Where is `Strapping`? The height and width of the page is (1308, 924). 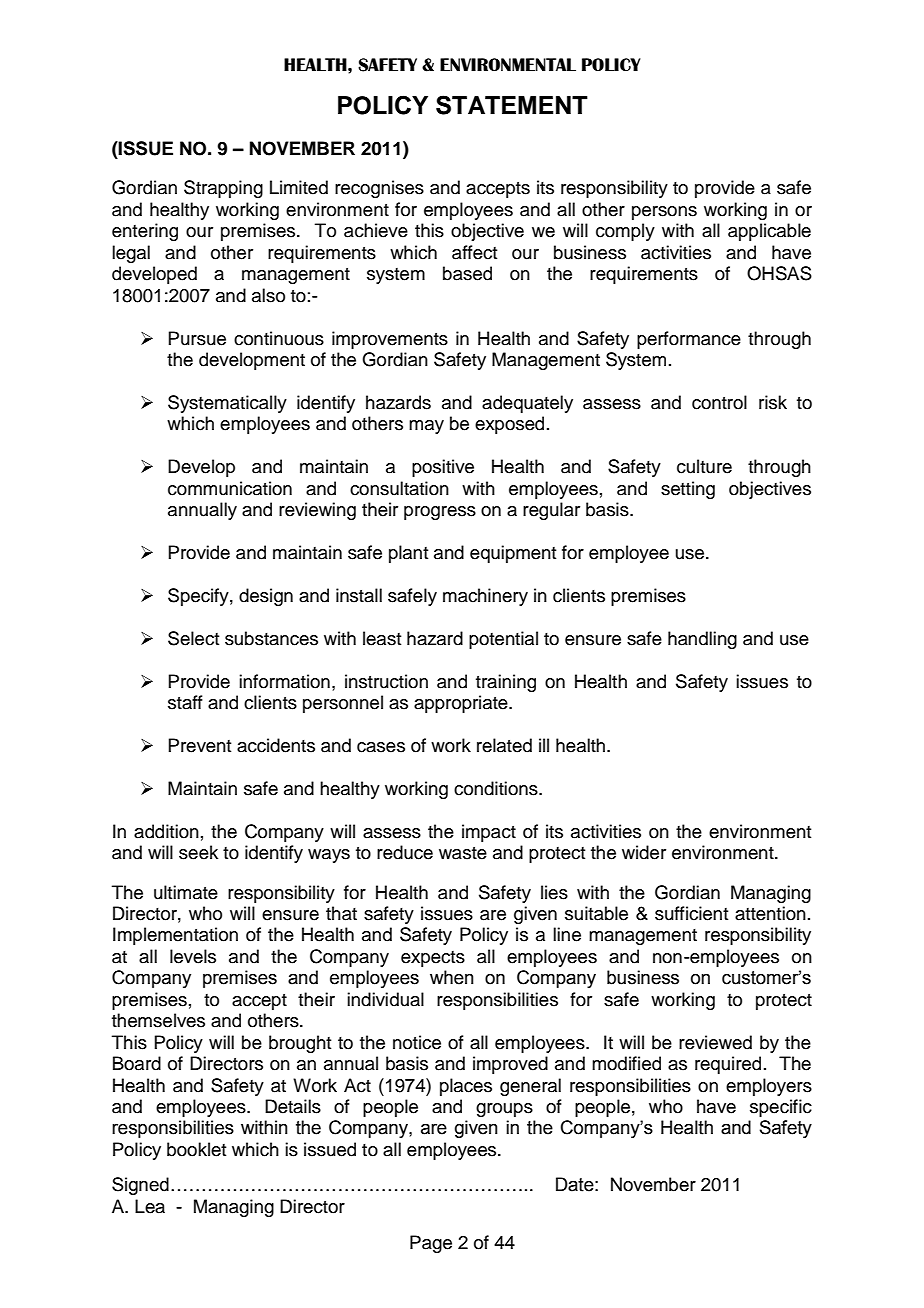
Strapping is located at coordinates (223, 189).
